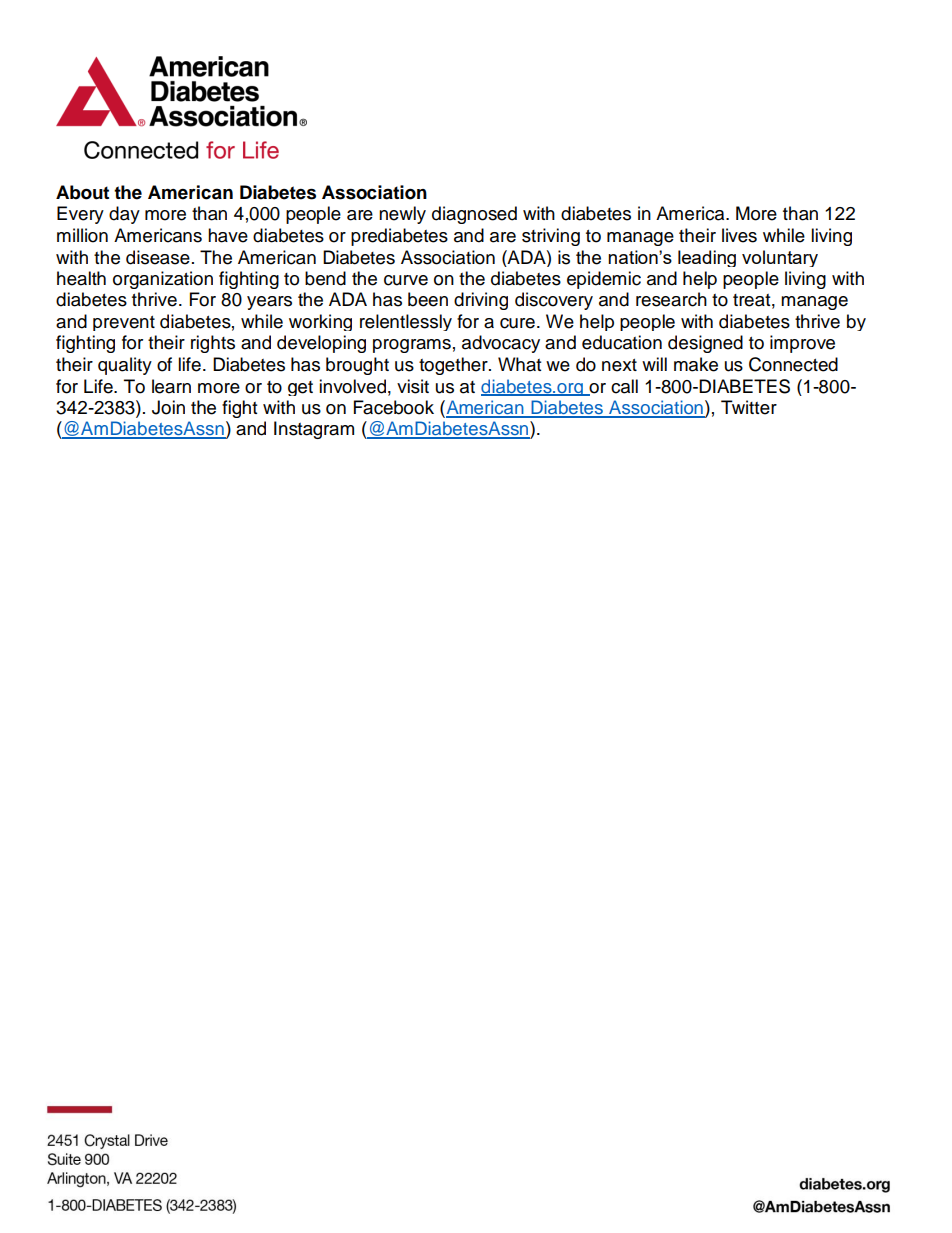 Image resolution: width=952 pixels, height=1233 pixels. What do you see at coordinates (739, 235) in the screenshot?
I see `lives` at bounding box center [739, 235].
